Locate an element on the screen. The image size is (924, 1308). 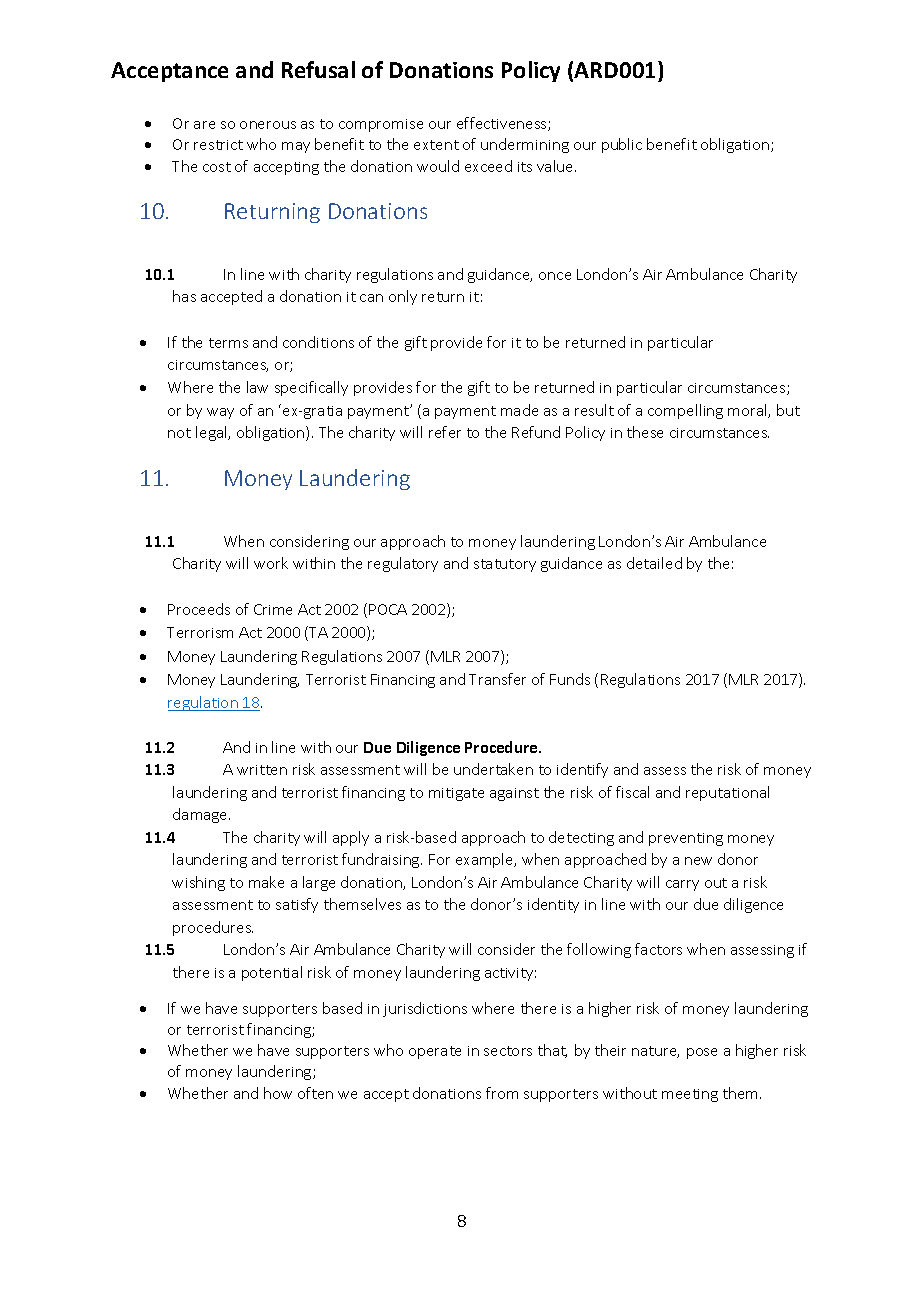
onerous is located at coordinates (268, 125).
